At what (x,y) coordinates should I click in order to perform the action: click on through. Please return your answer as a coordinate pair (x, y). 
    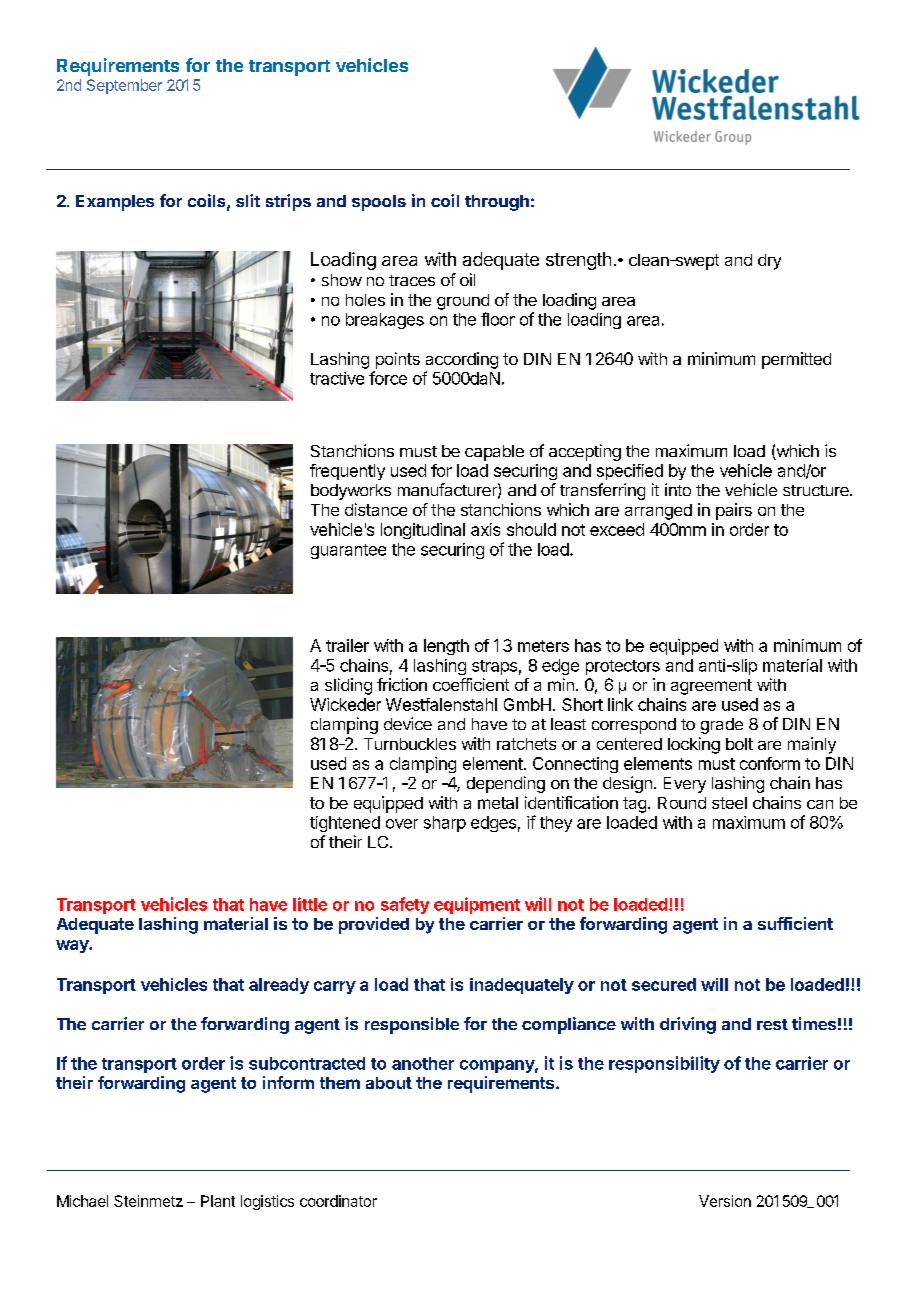
    Looking at the image, I should click on (497, 203).
